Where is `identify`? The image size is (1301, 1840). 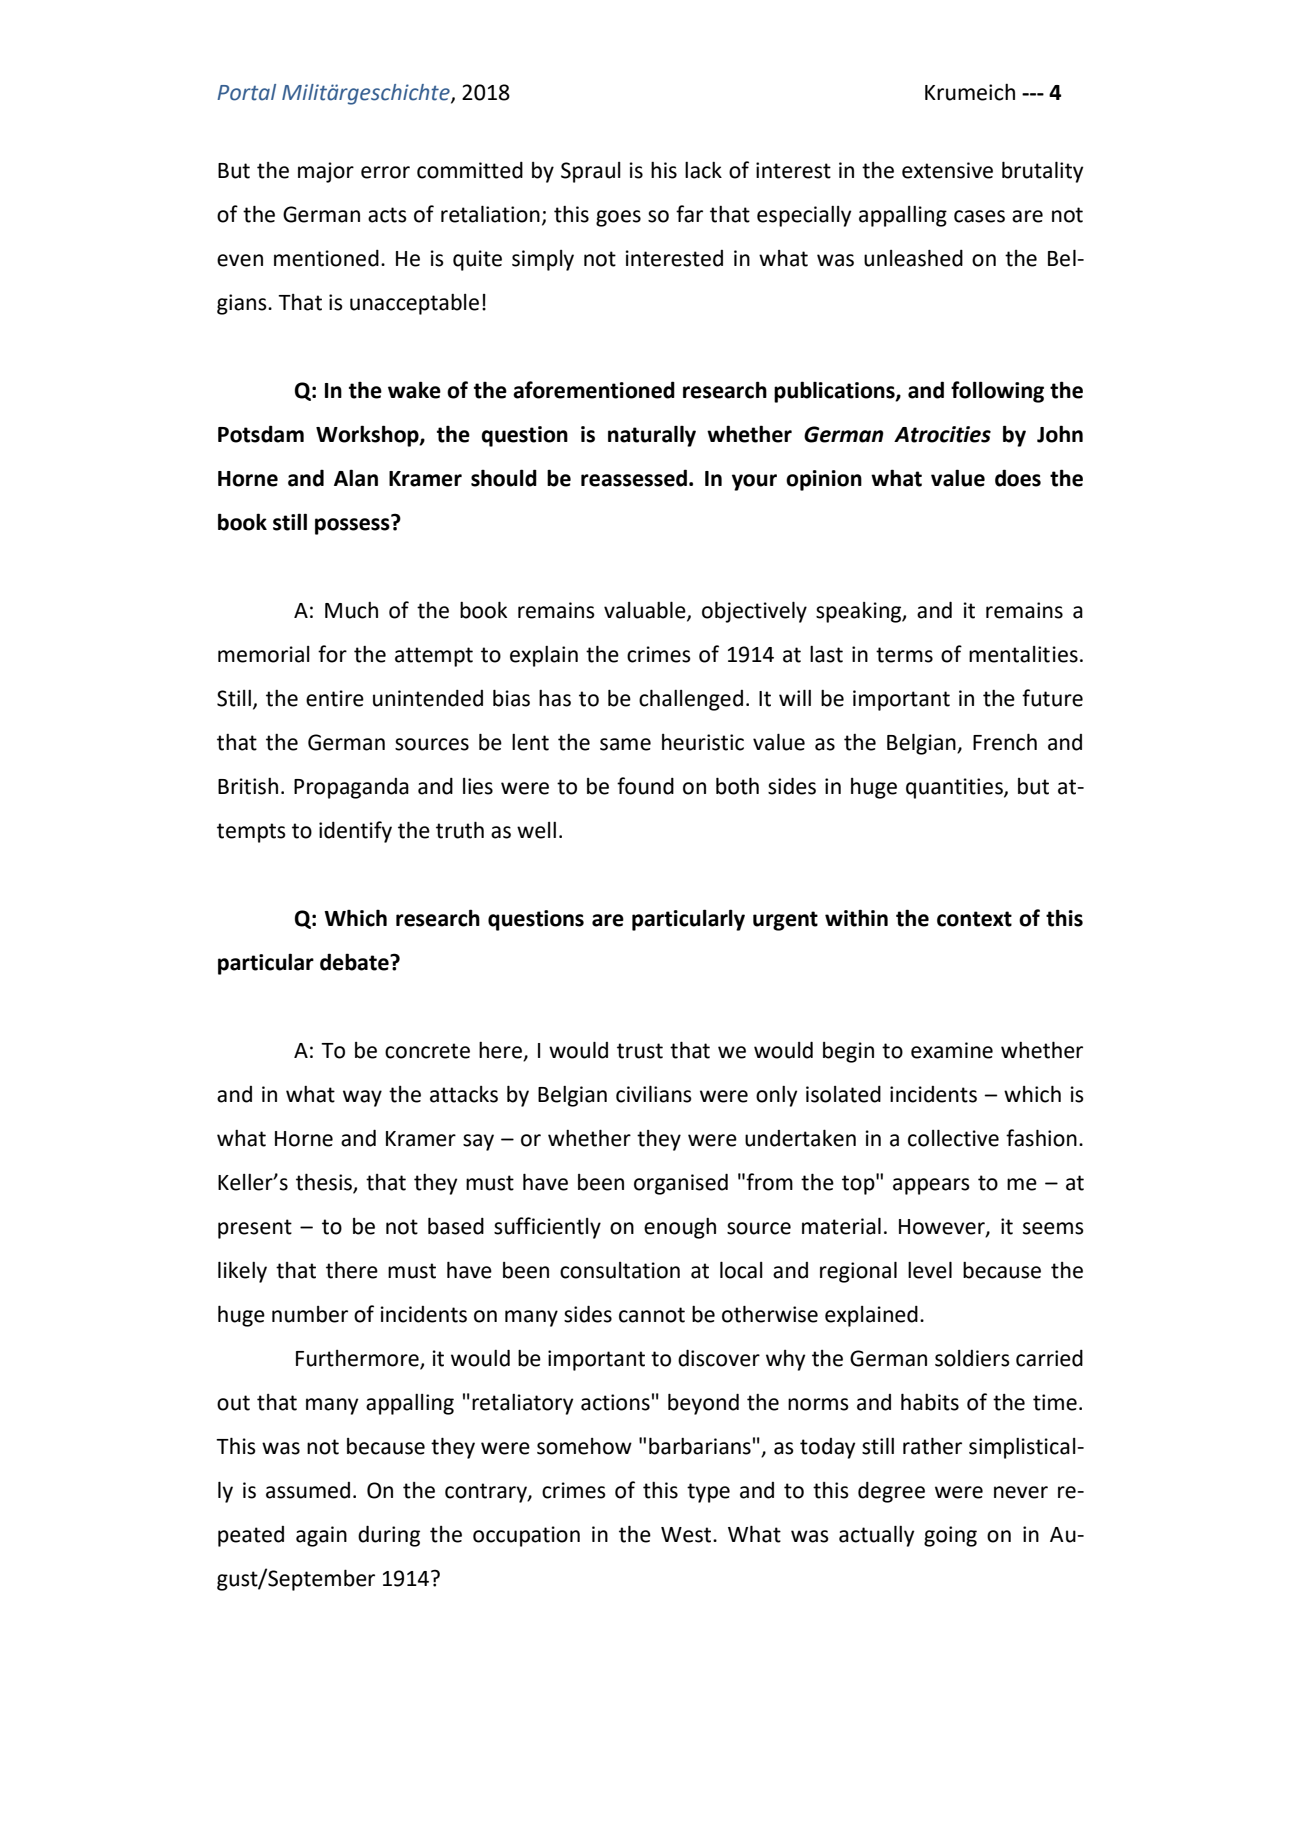 identify is located at coordinates (355, 832).
